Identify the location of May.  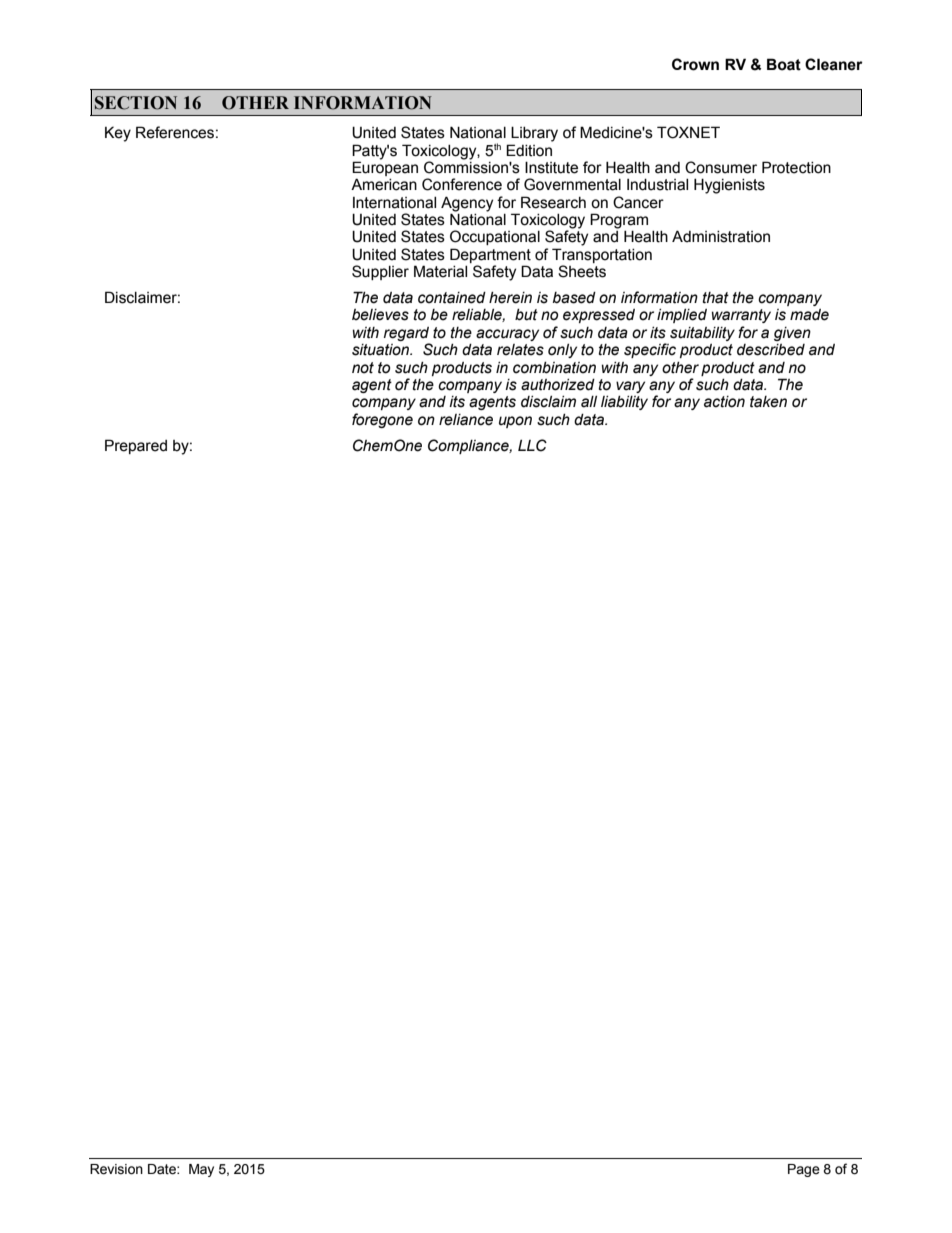
(201, 1170).
